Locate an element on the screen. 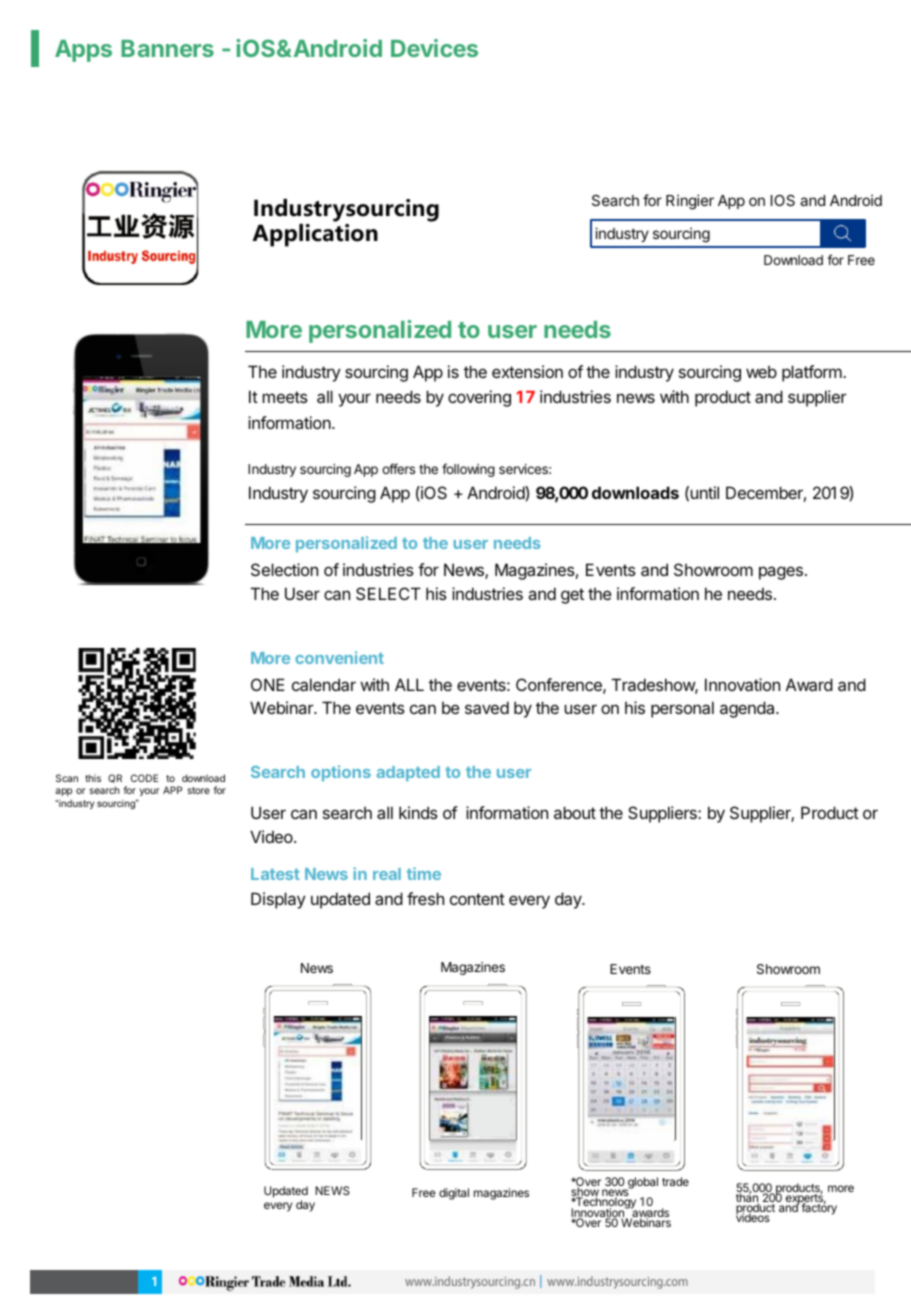 This screenshot has height=1316, width=911. meets is located at coordinates (285, 397).
